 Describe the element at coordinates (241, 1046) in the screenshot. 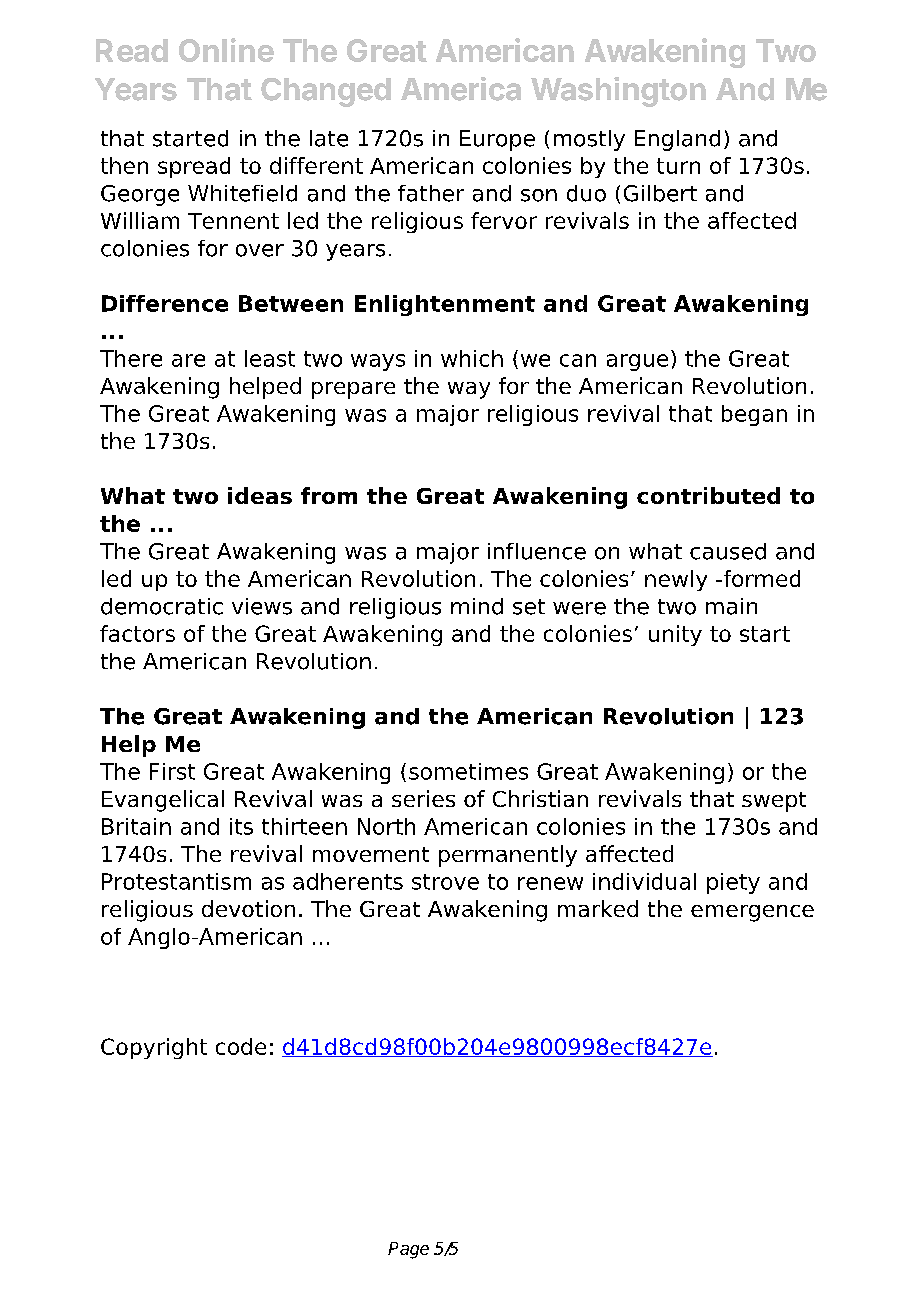

I see `code` at that location.
